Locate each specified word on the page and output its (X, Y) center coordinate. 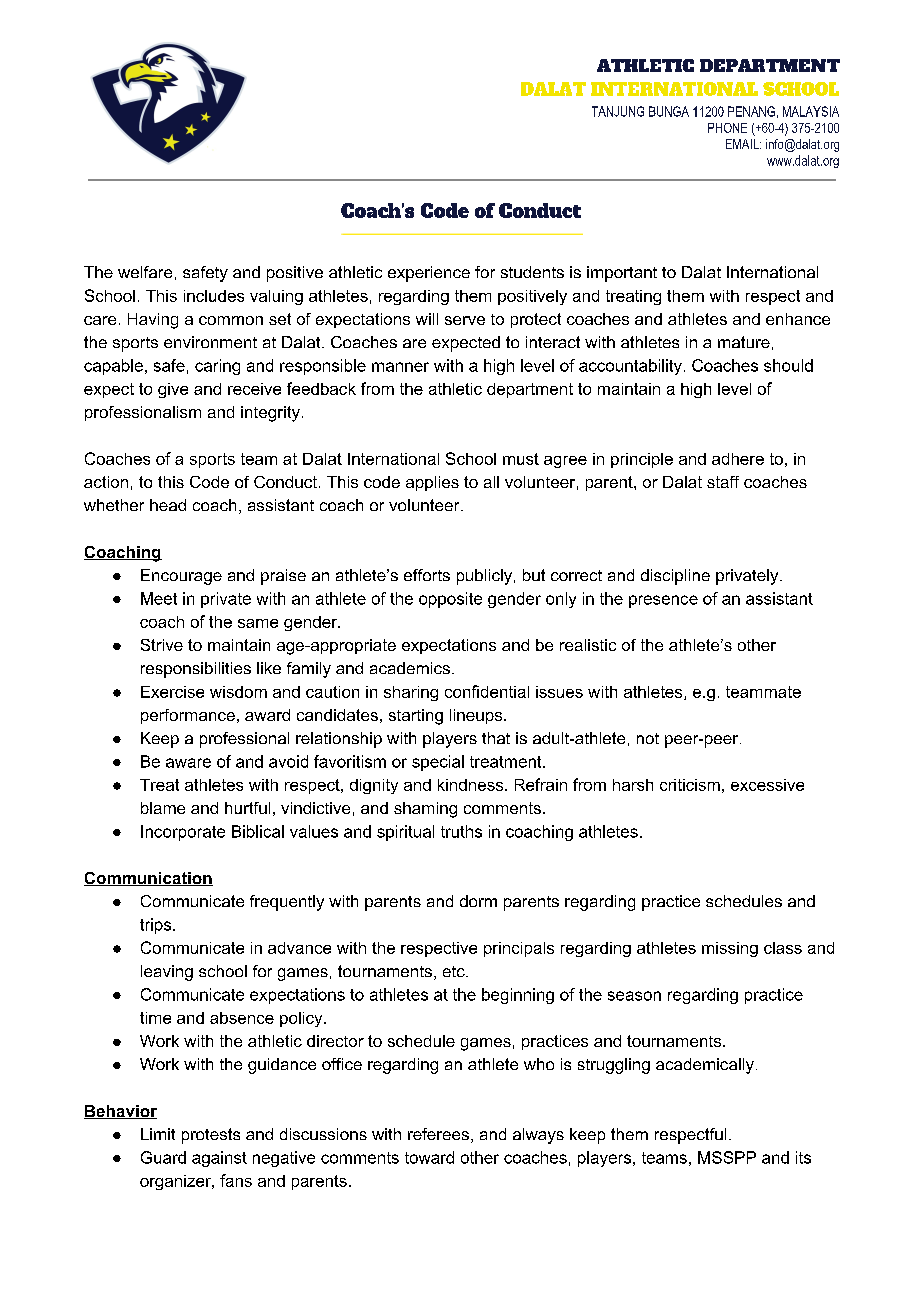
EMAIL (743, 144)
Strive (162, 645)
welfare (145, 272)
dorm (478, 901)
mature (744, 342)
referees (438, 1134)
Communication (148, 879)
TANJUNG (618, 111)
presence (663, 601)
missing (730, 949)
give (173, 390)
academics (410, 668)
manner (400, 367)
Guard (163, 1157)
